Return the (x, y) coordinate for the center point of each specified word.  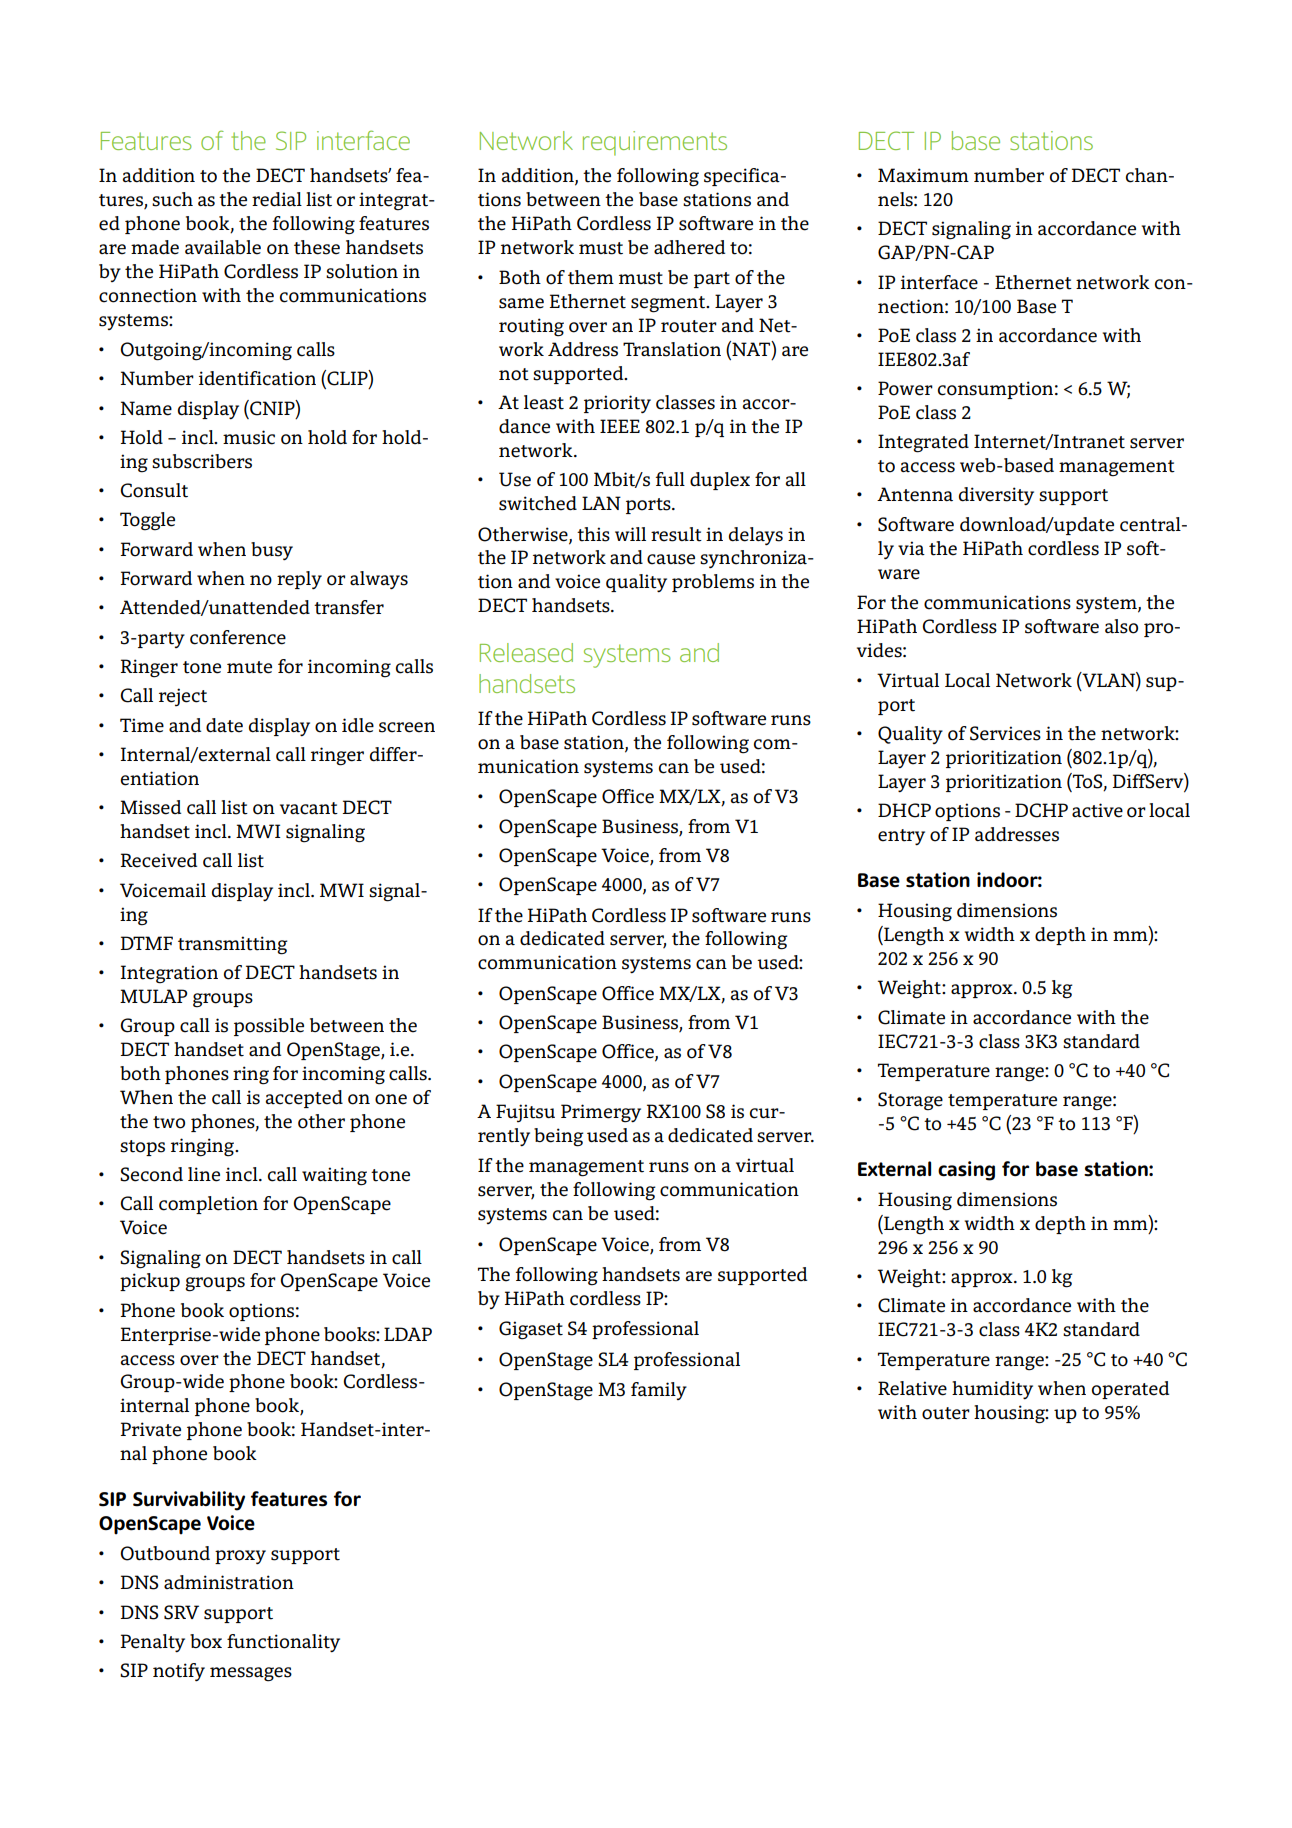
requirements (655, 143)
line (204, 1174)
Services (1005, 733)
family (659, 1391)
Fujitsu (525, 1113)
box (206, 1641)
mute (249, 667)
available (223, 247)
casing (966, 1171)
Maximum (923, 175)
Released (526, 652)
